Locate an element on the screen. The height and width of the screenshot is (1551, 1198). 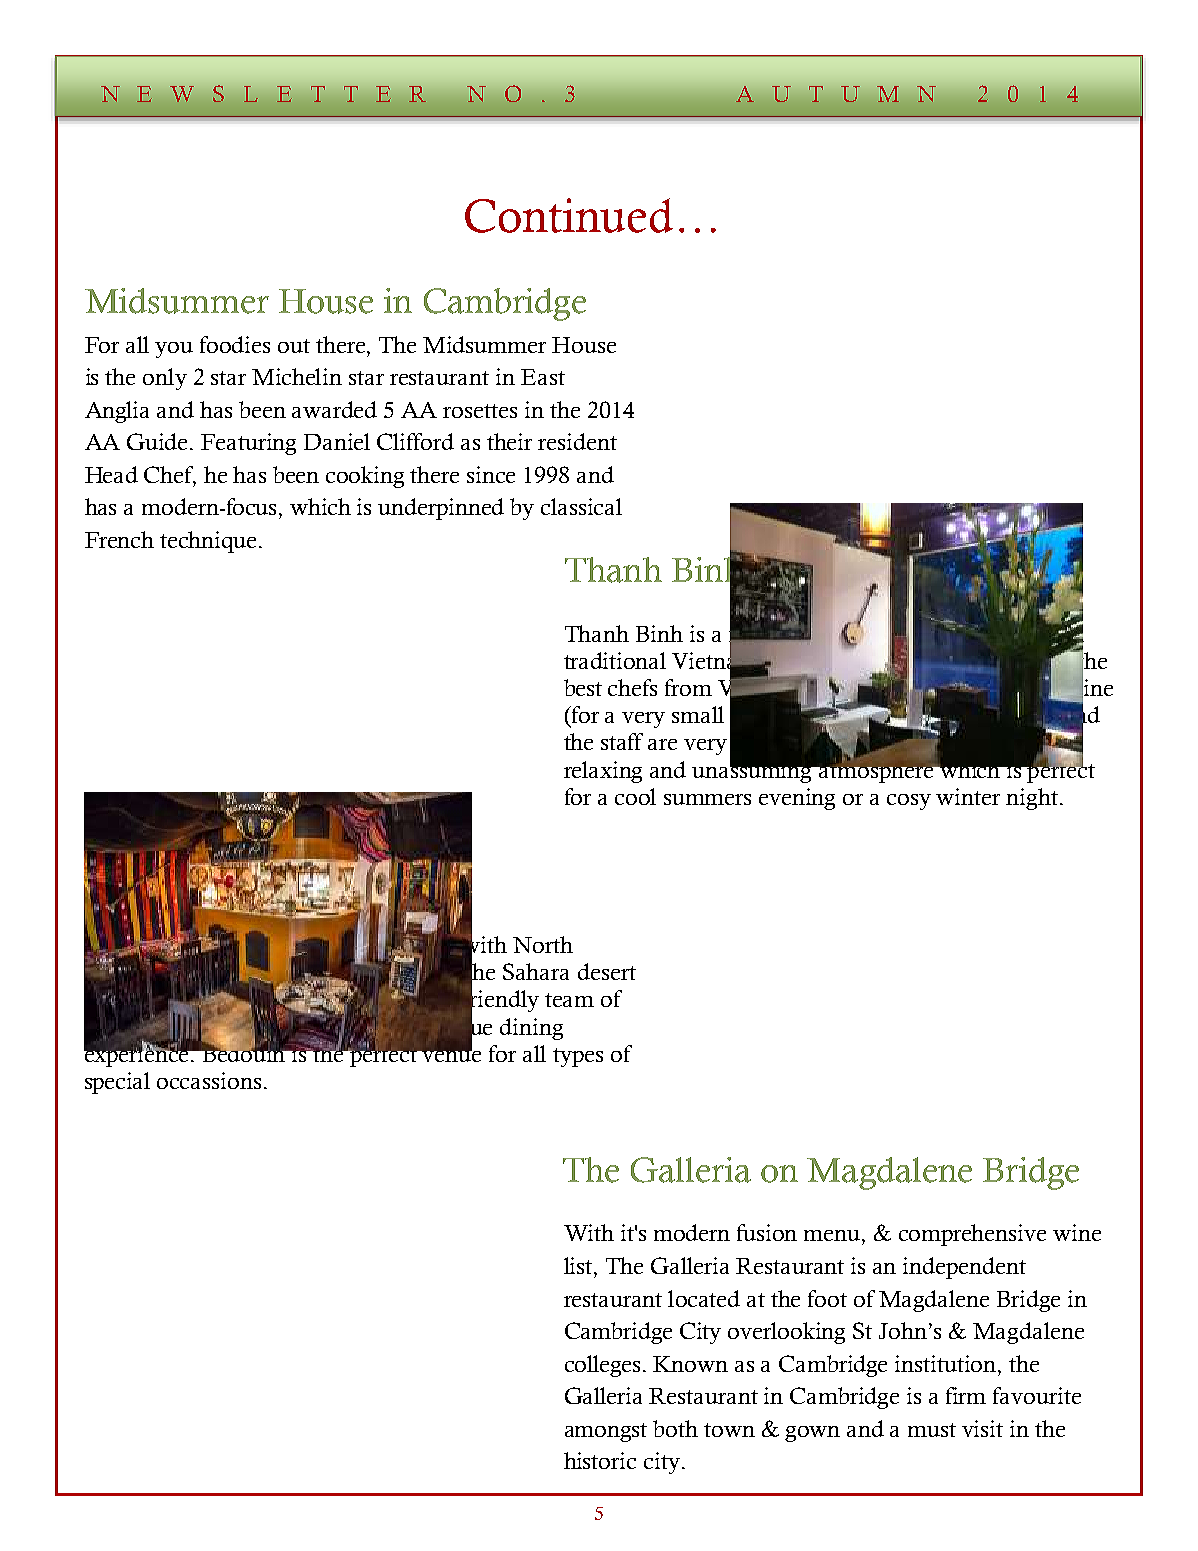
out is located at coordinates (294, 346).
